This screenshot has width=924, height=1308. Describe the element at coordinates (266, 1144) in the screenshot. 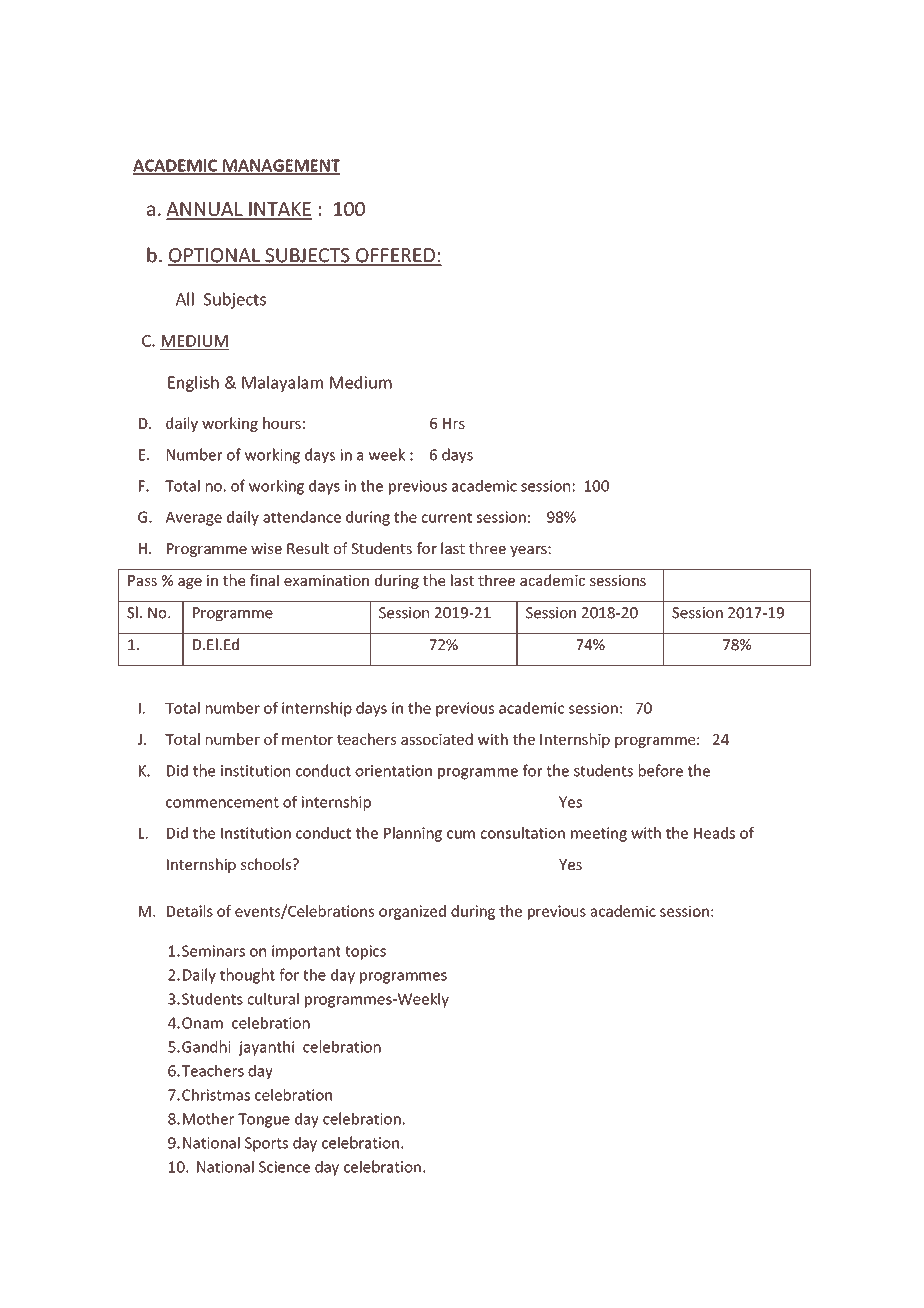

I see `Sports` at that location.
